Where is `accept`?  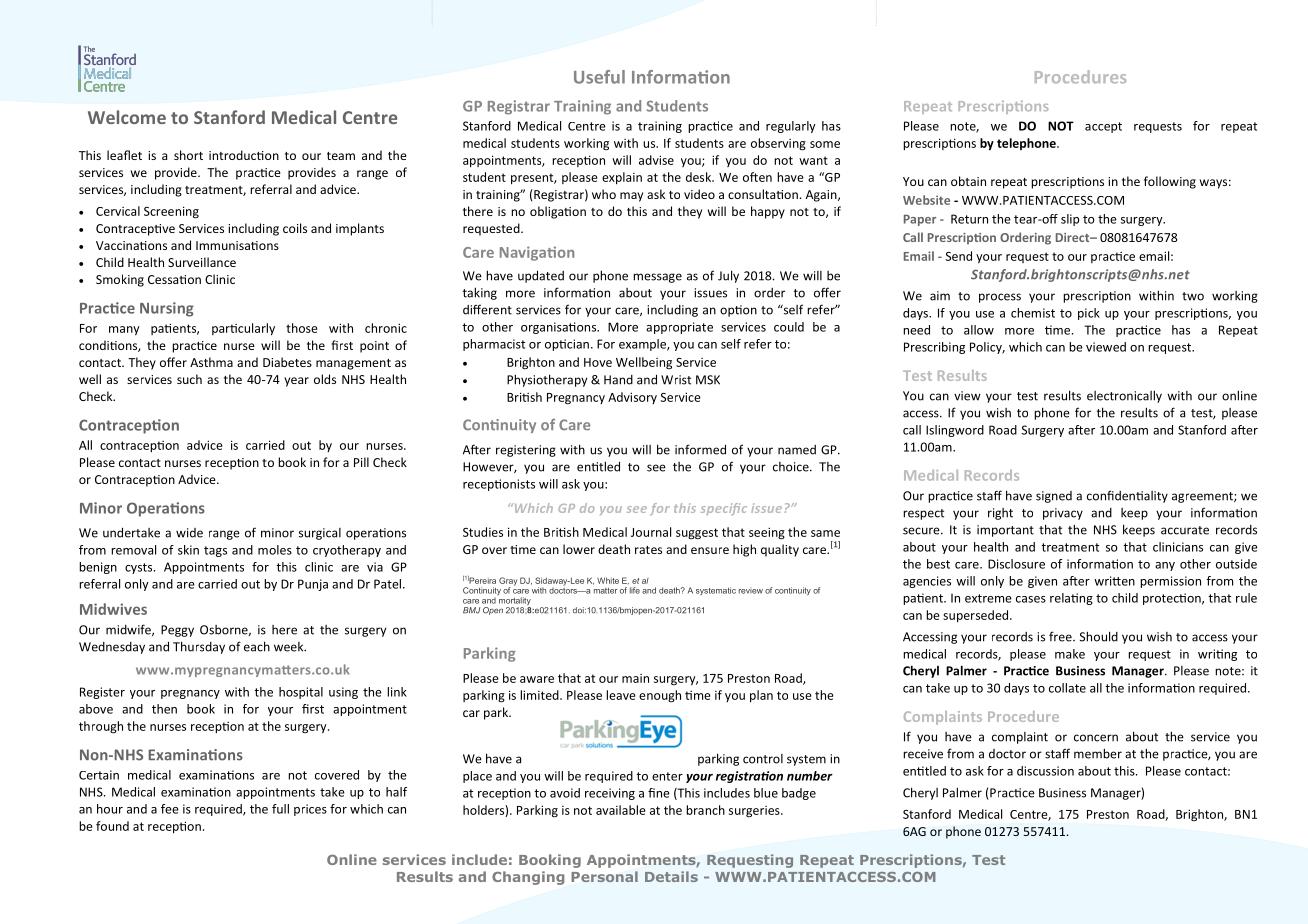
accept is located at coordinates (1103, 127).
